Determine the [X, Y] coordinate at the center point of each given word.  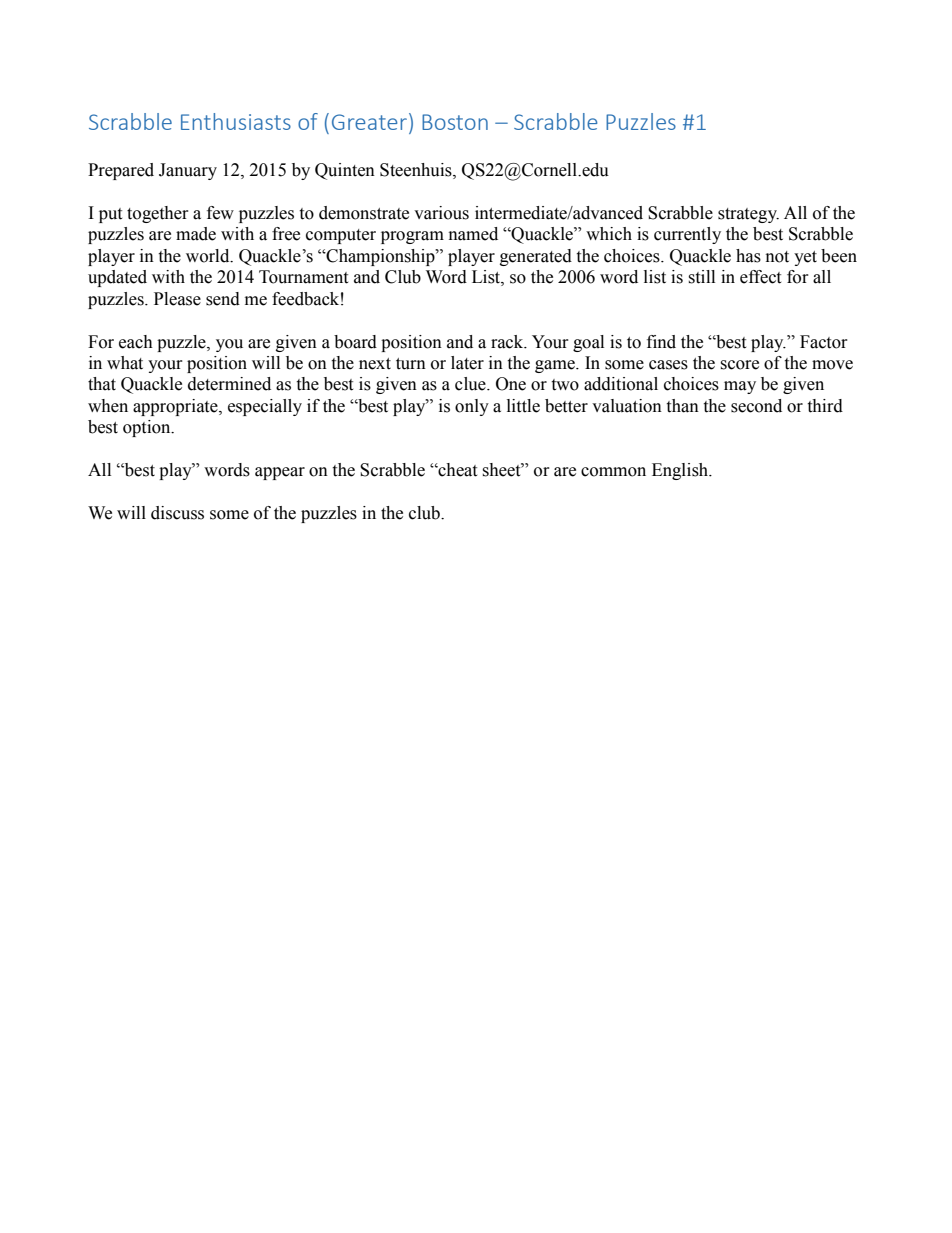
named [473, 234]
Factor [824, 342]
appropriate [176, 407]
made [196, 234]
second [756, 406]
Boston [455, 122]
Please [177, 299]
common [613, 472]
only [472, 407]
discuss [177, 513]
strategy [748, 215]
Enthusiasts [236, 121]
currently [687, 235]
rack [508, 342]
